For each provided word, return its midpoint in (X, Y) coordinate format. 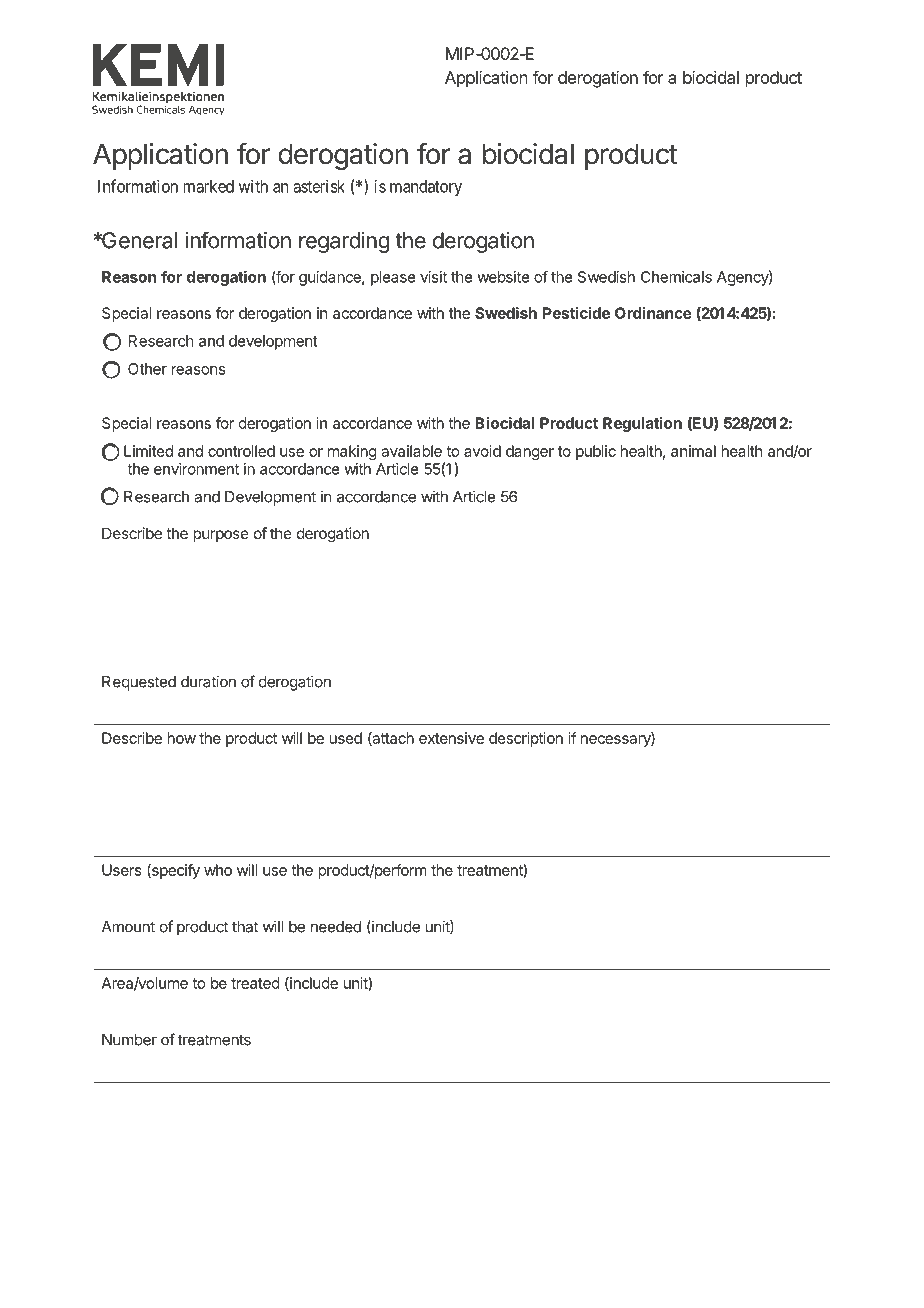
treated (255, 983)
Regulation (642, 424)
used (345, 738)
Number (129, 1040)
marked (208, 186)
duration (208, 681)
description (526, 739)
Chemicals (676, 277)
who (218, 870)
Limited (148, 451)
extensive (451, 738)
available (411, 451)
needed (336, 927)
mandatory (426, 188)
